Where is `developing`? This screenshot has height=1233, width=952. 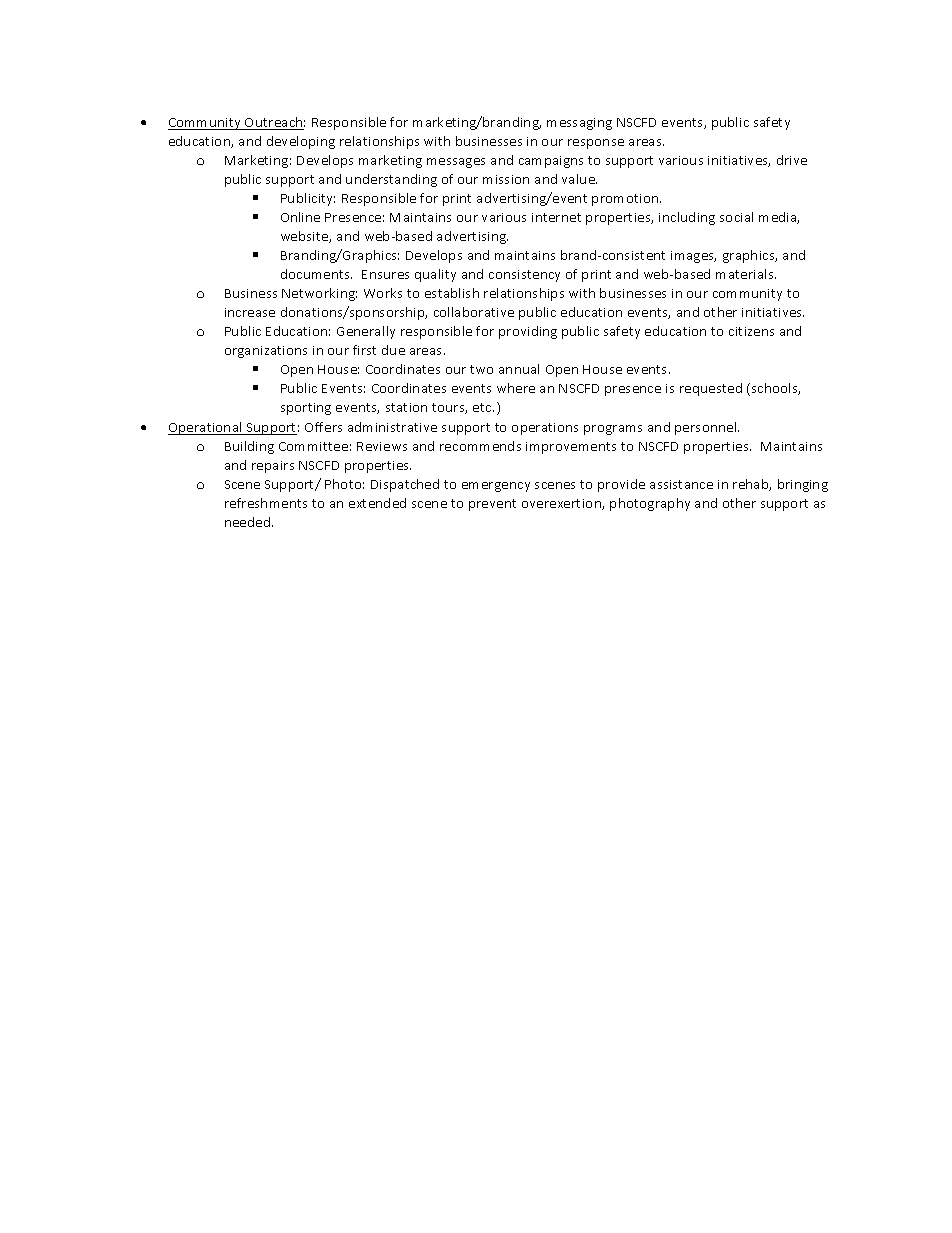 developing is located at coordinates (301, 142).
